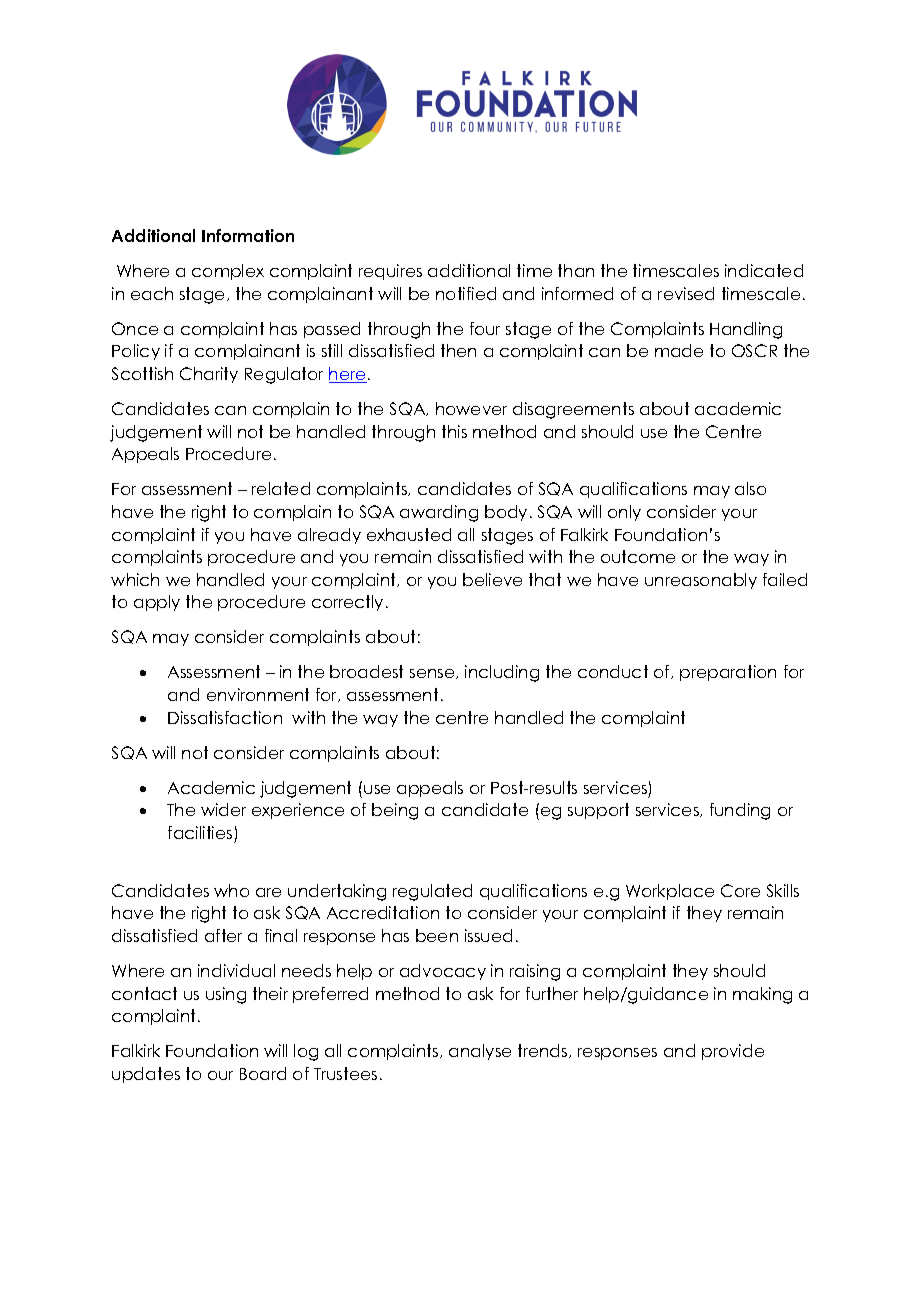 This screenshot has width=924, height=1308. What do you see at coordinates (395, 811) in the screenshot?
I see `being` at bounding box center [395, 811].
